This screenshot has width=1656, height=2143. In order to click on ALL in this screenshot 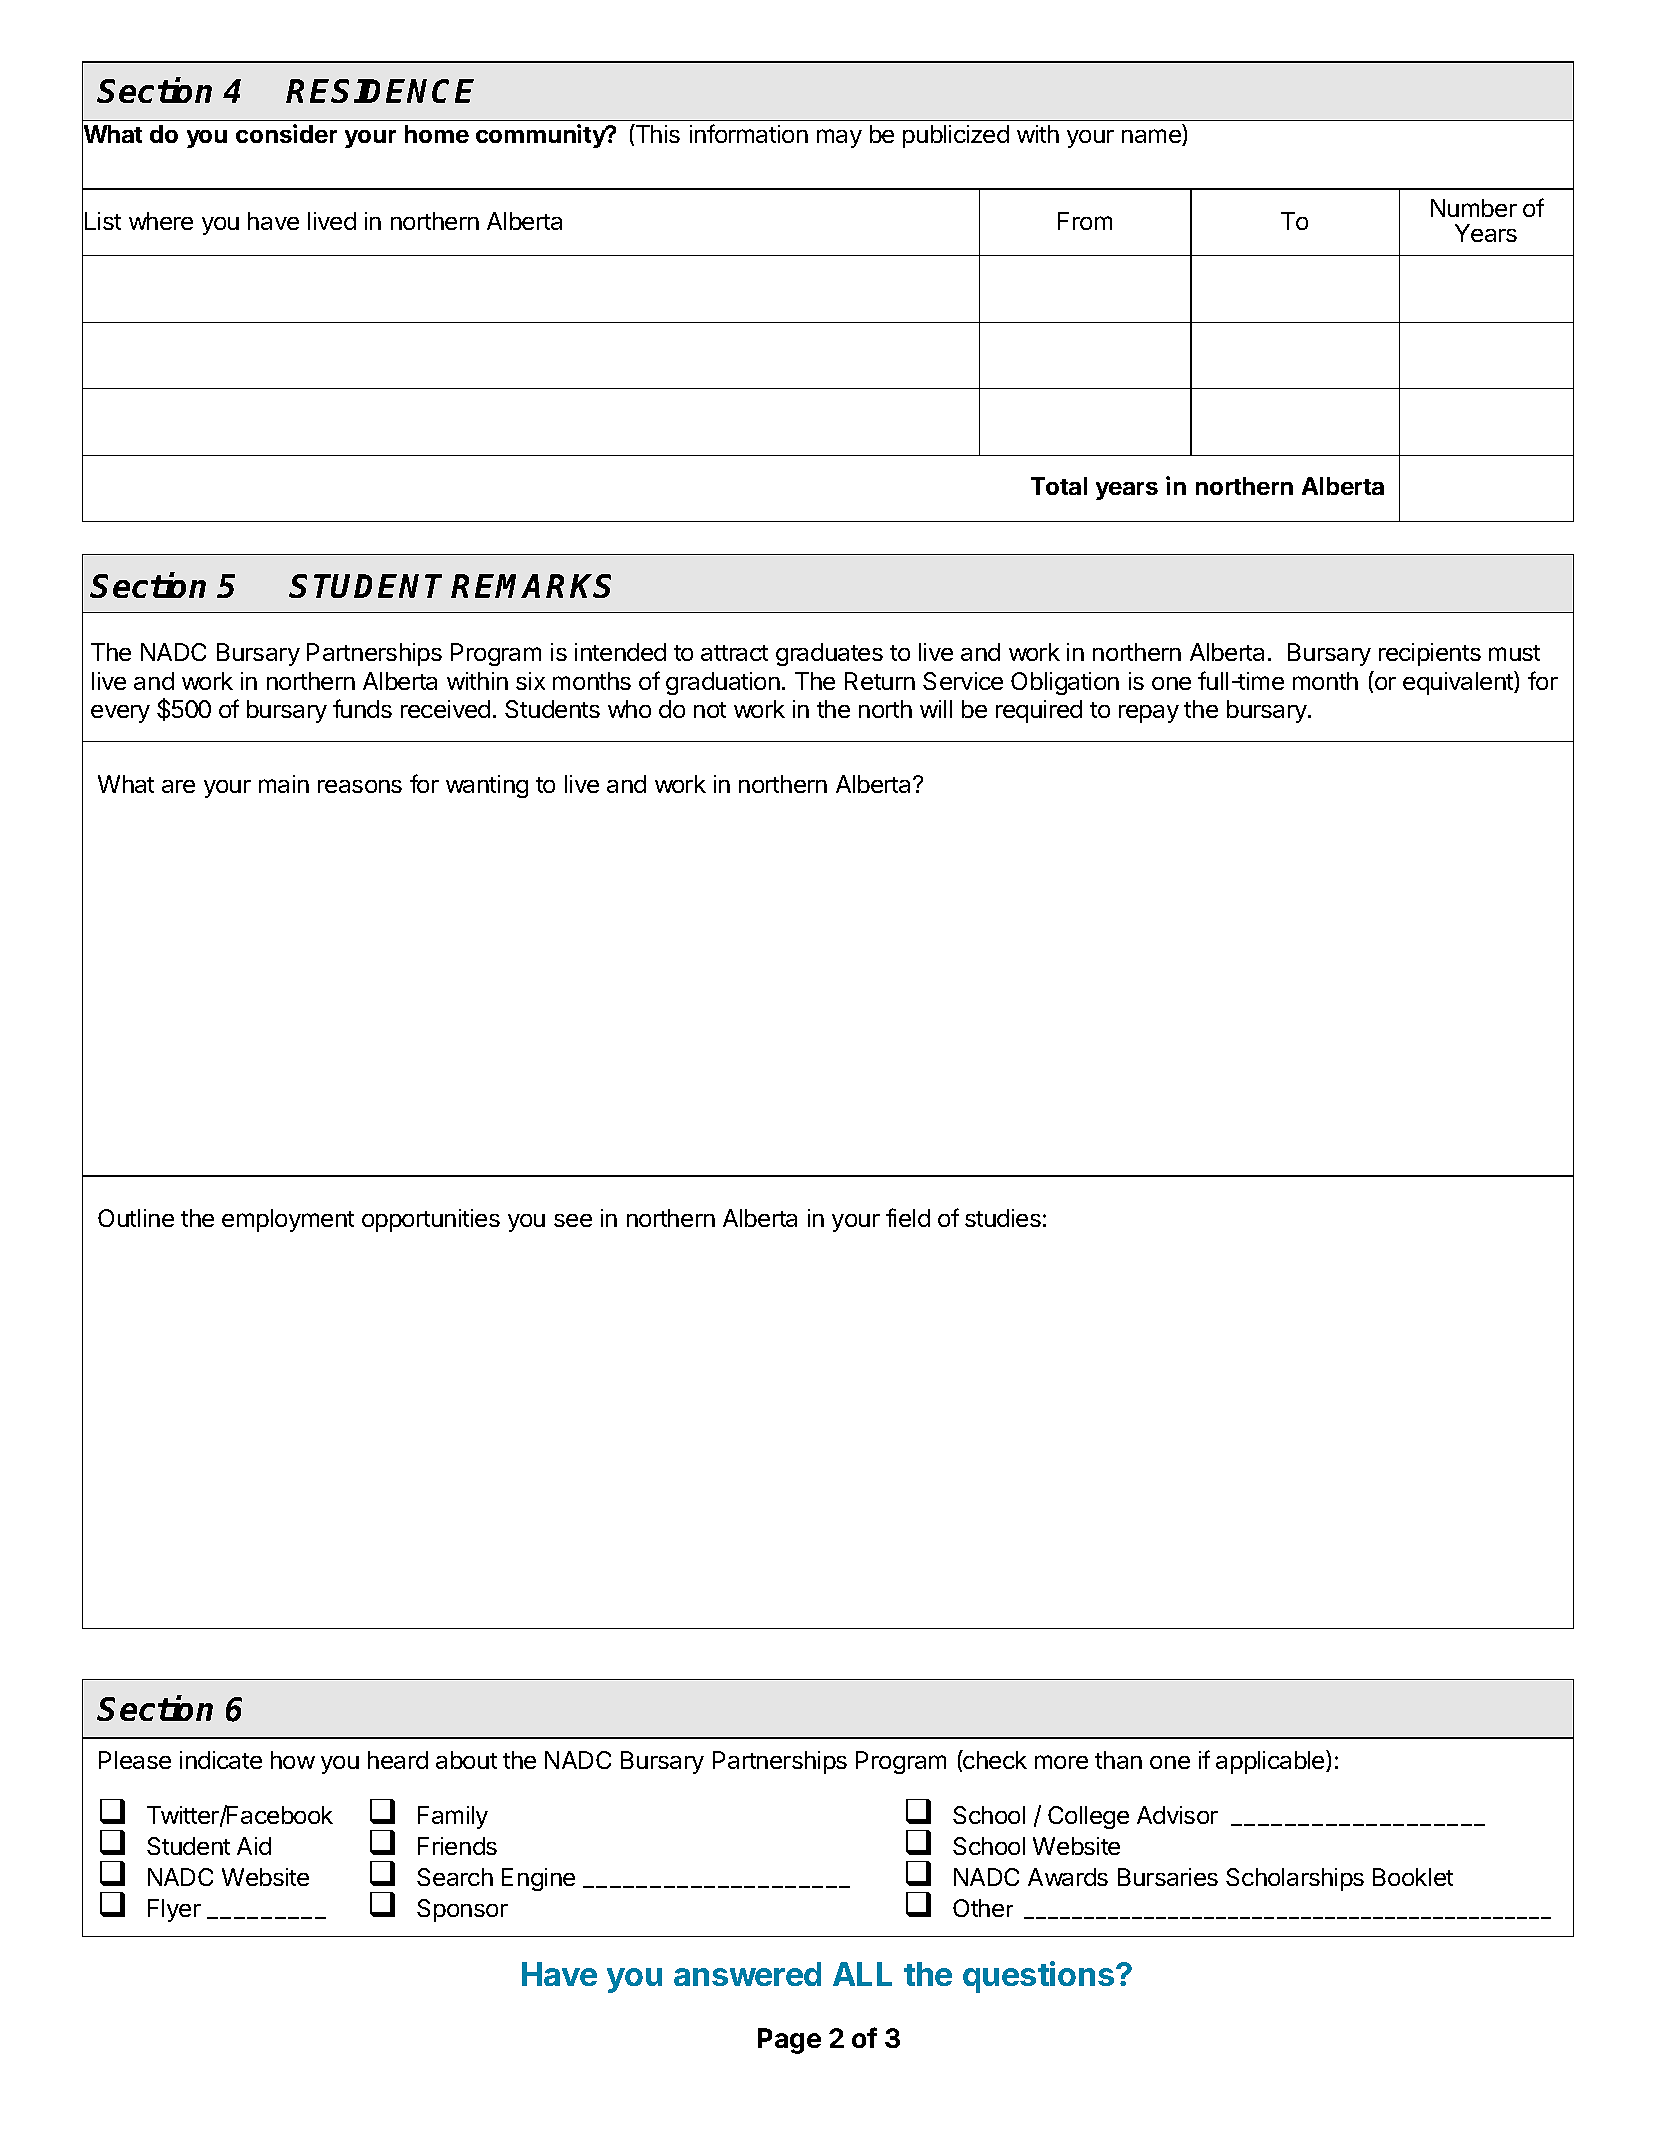, I will do `click(862, 1974)`.
